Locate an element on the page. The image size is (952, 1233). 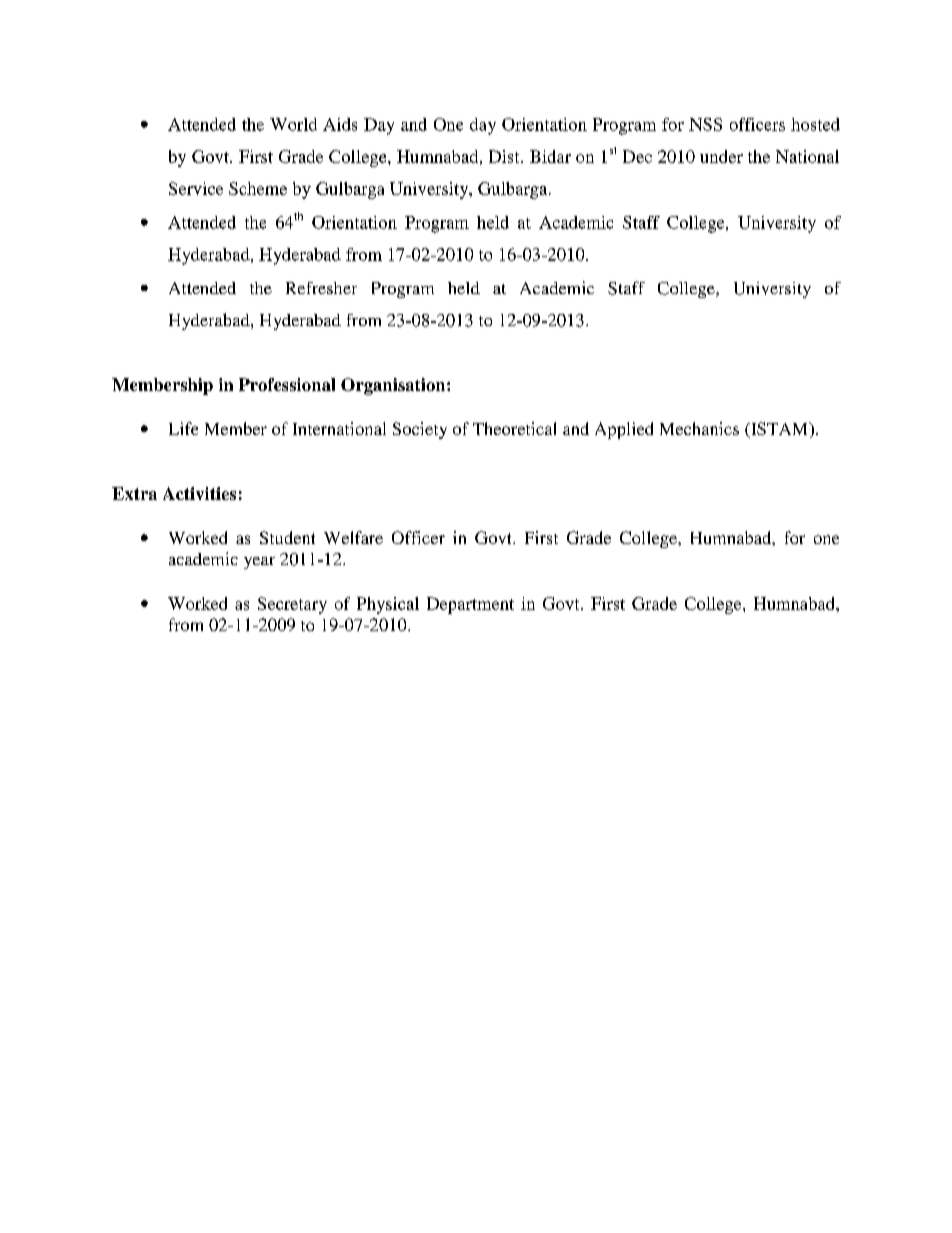
Organisation is located at coordinates (394, 386).
